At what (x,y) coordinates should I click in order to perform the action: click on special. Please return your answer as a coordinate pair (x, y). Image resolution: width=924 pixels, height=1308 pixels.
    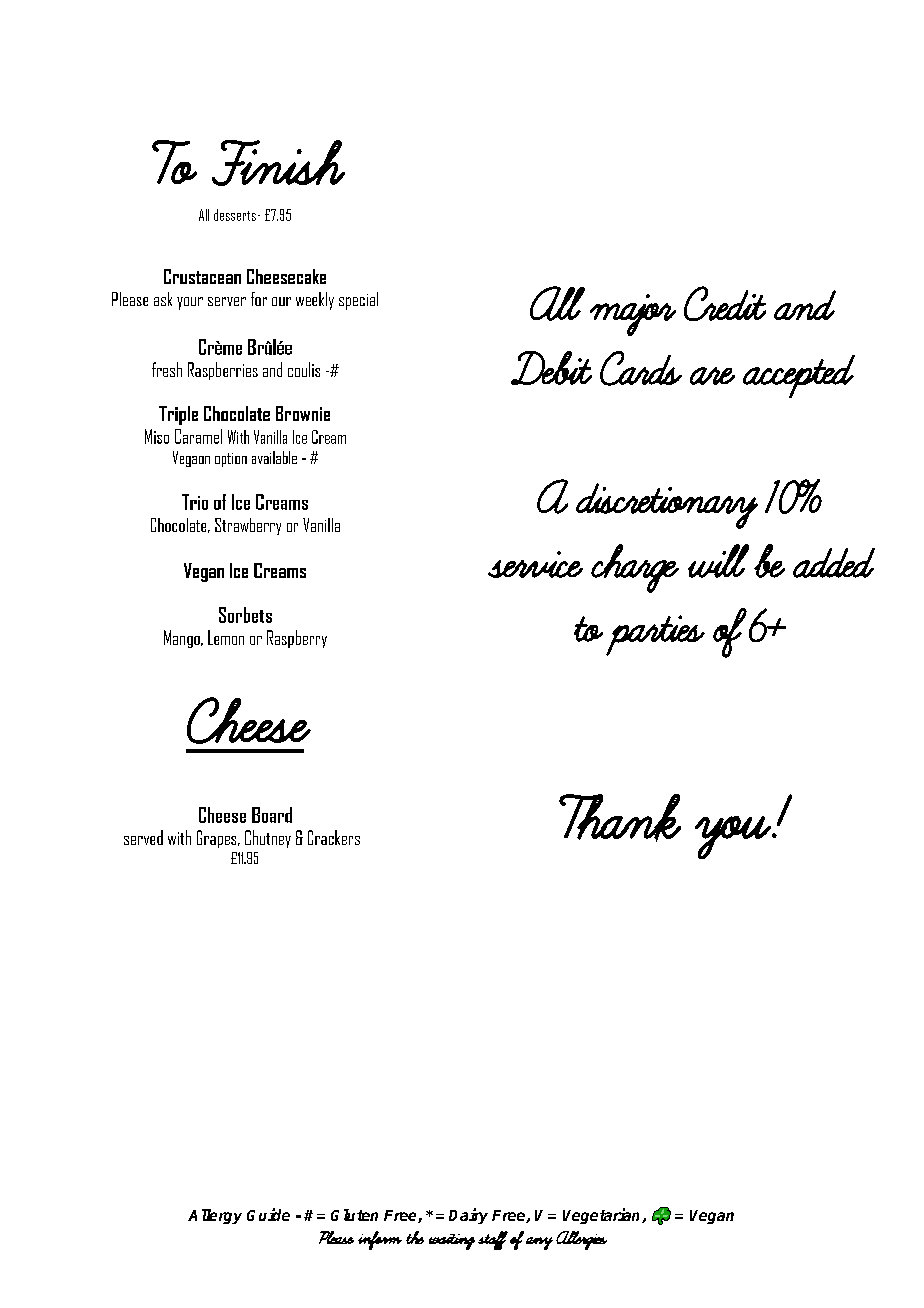
    Looking at the image, I should click on (358, 301).
